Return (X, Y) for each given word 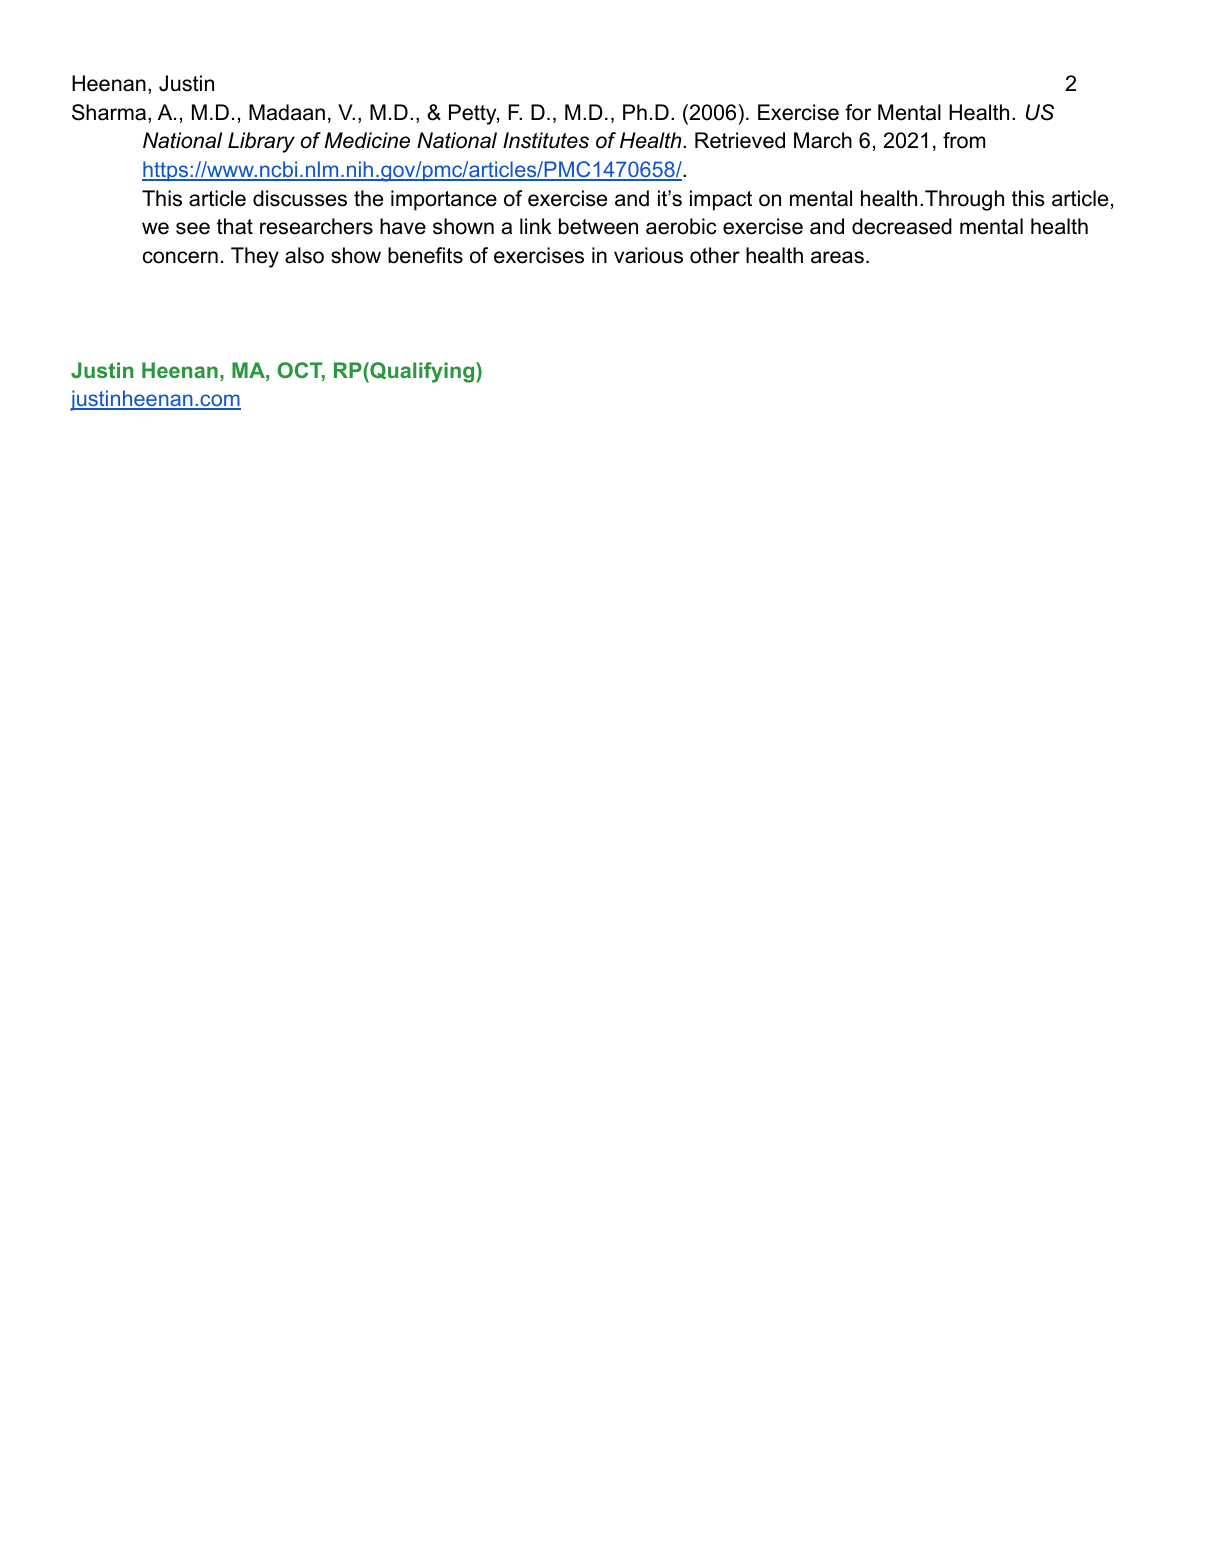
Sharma (109, 112)
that (235, 226)
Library (261, 142)
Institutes (546, 140)
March (823, 140)
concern (180, 257)
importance (444, 200)
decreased (902, 226)
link (536, 226)
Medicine (367, 140)
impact (721, 200)
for (858, 112)
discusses (300, 198)
